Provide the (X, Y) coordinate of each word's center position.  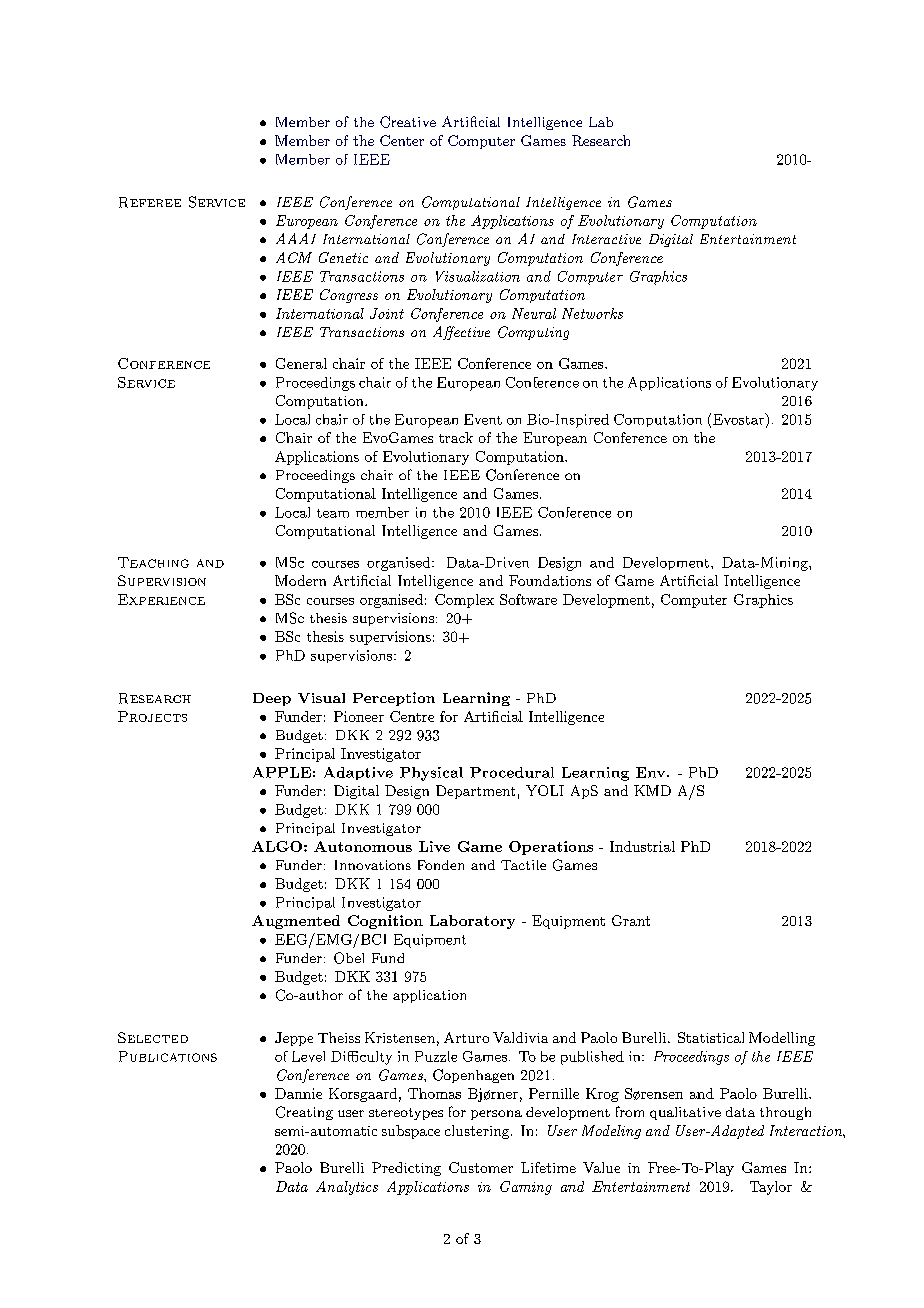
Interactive (606, 239)
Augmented (296, 922)
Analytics (347, 1188)
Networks (592, 313)
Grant (631, 920)
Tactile (523, 865)
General (301, 363)
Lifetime (548, 1167)
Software (528, 599)
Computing (533, 333)
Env (652, 772)
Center (402, 140)
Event (483, 419)
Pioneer (359, 716)
